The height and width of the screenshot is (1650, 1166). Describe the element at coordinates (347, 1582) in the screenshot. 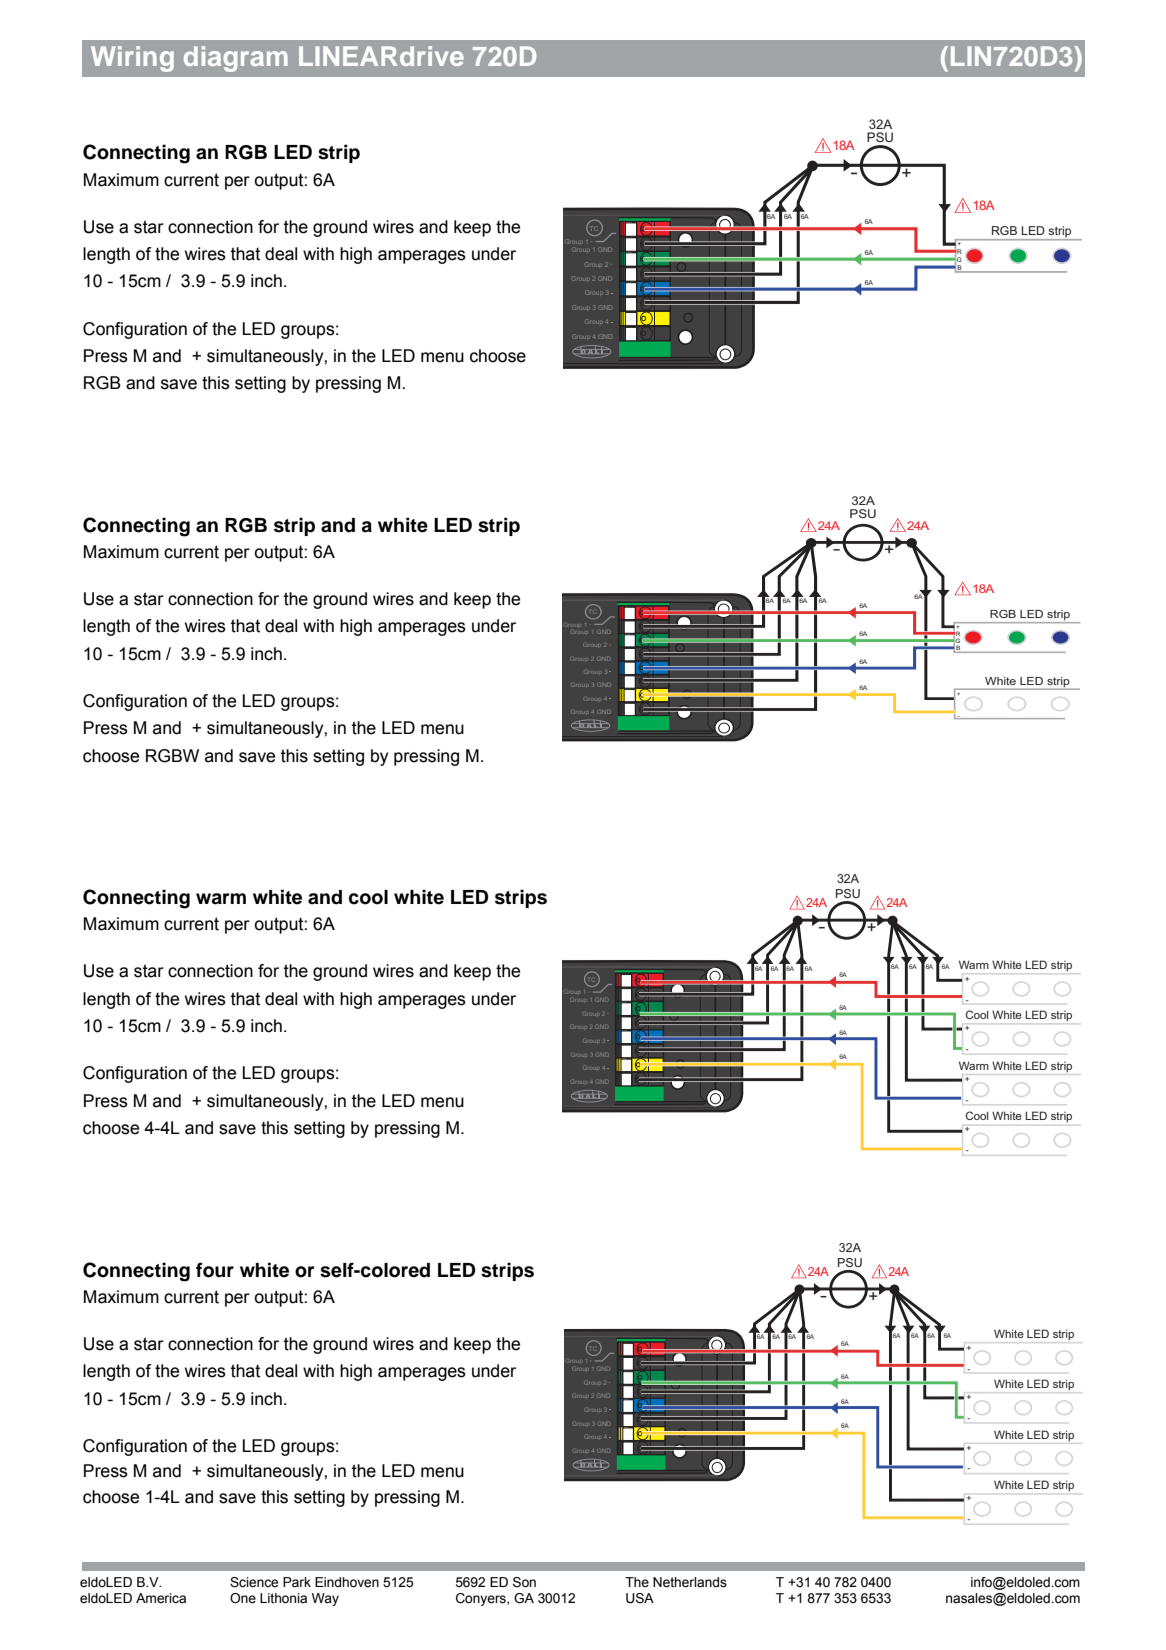

I see `Eindhoven` at that location.
